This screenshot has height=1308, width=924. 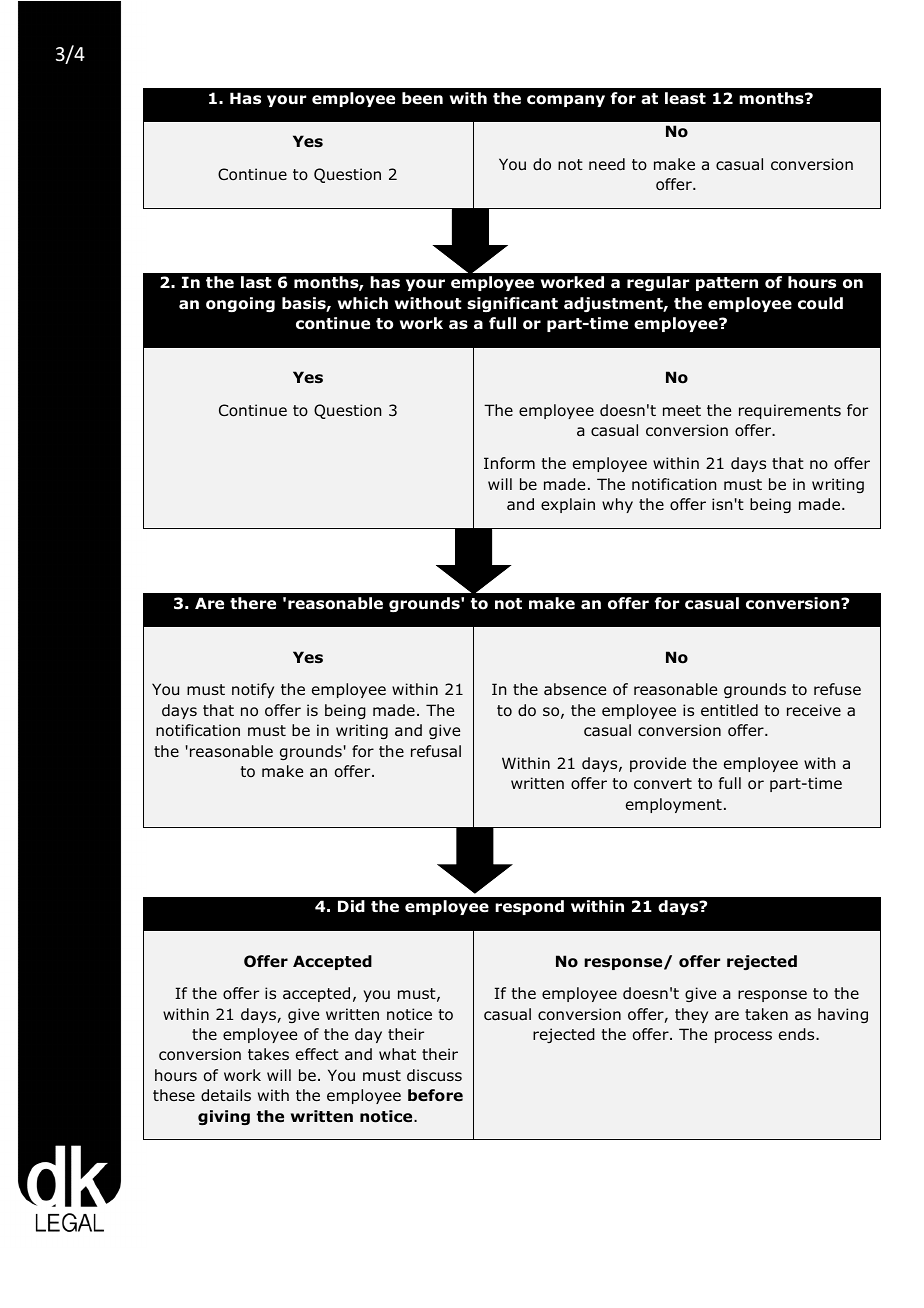 I want to click on refuse, so click(x=837, y=689).
